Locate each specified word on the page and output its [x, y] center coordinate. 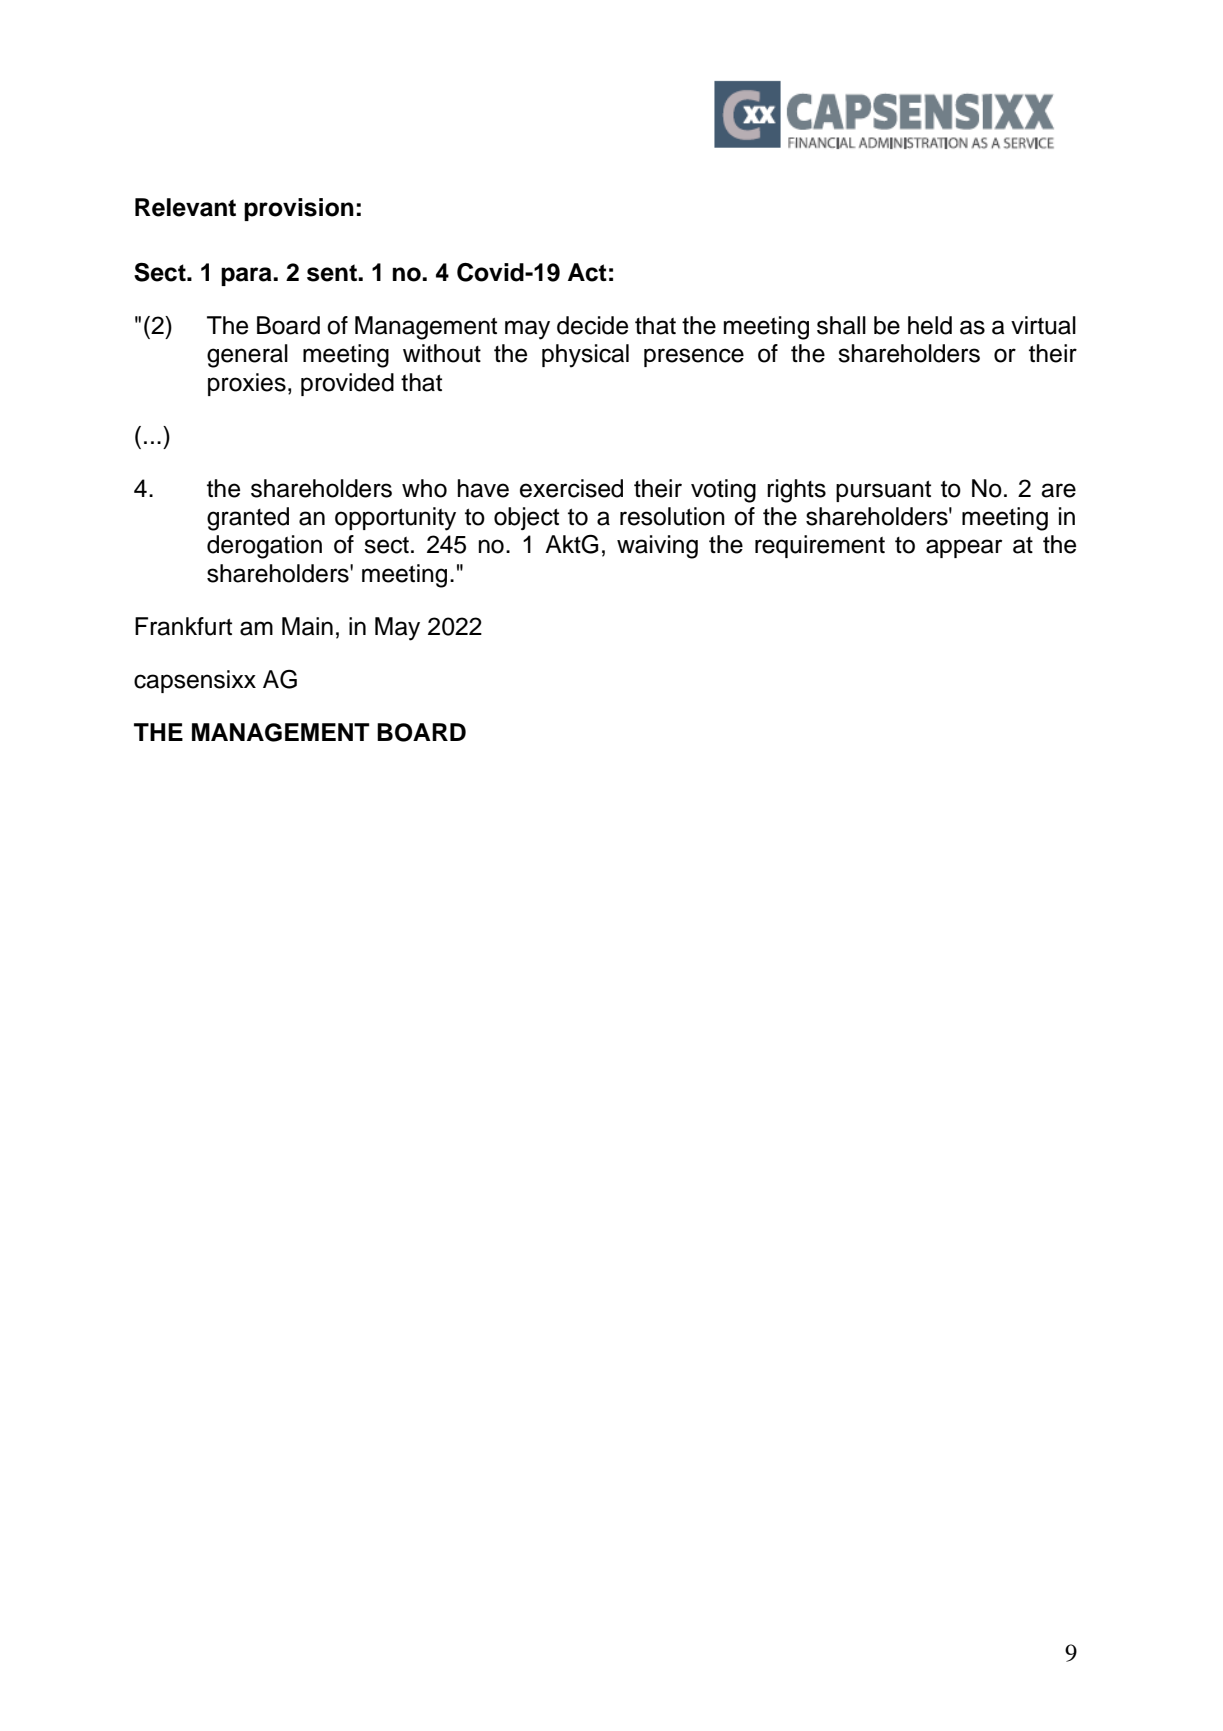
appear [964, 548]
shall [841, 325]
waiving [657, 547]
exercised [571, 488]
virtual [1043, 325]
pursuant [883, 491]
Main [307, 626]
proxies [247, 384]
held [930, 325]
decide [592, 325]
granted [248, 519]
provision [299, 209]
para [247, 276]
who [424, 488]
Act [587, 272]
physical [585, 356]
